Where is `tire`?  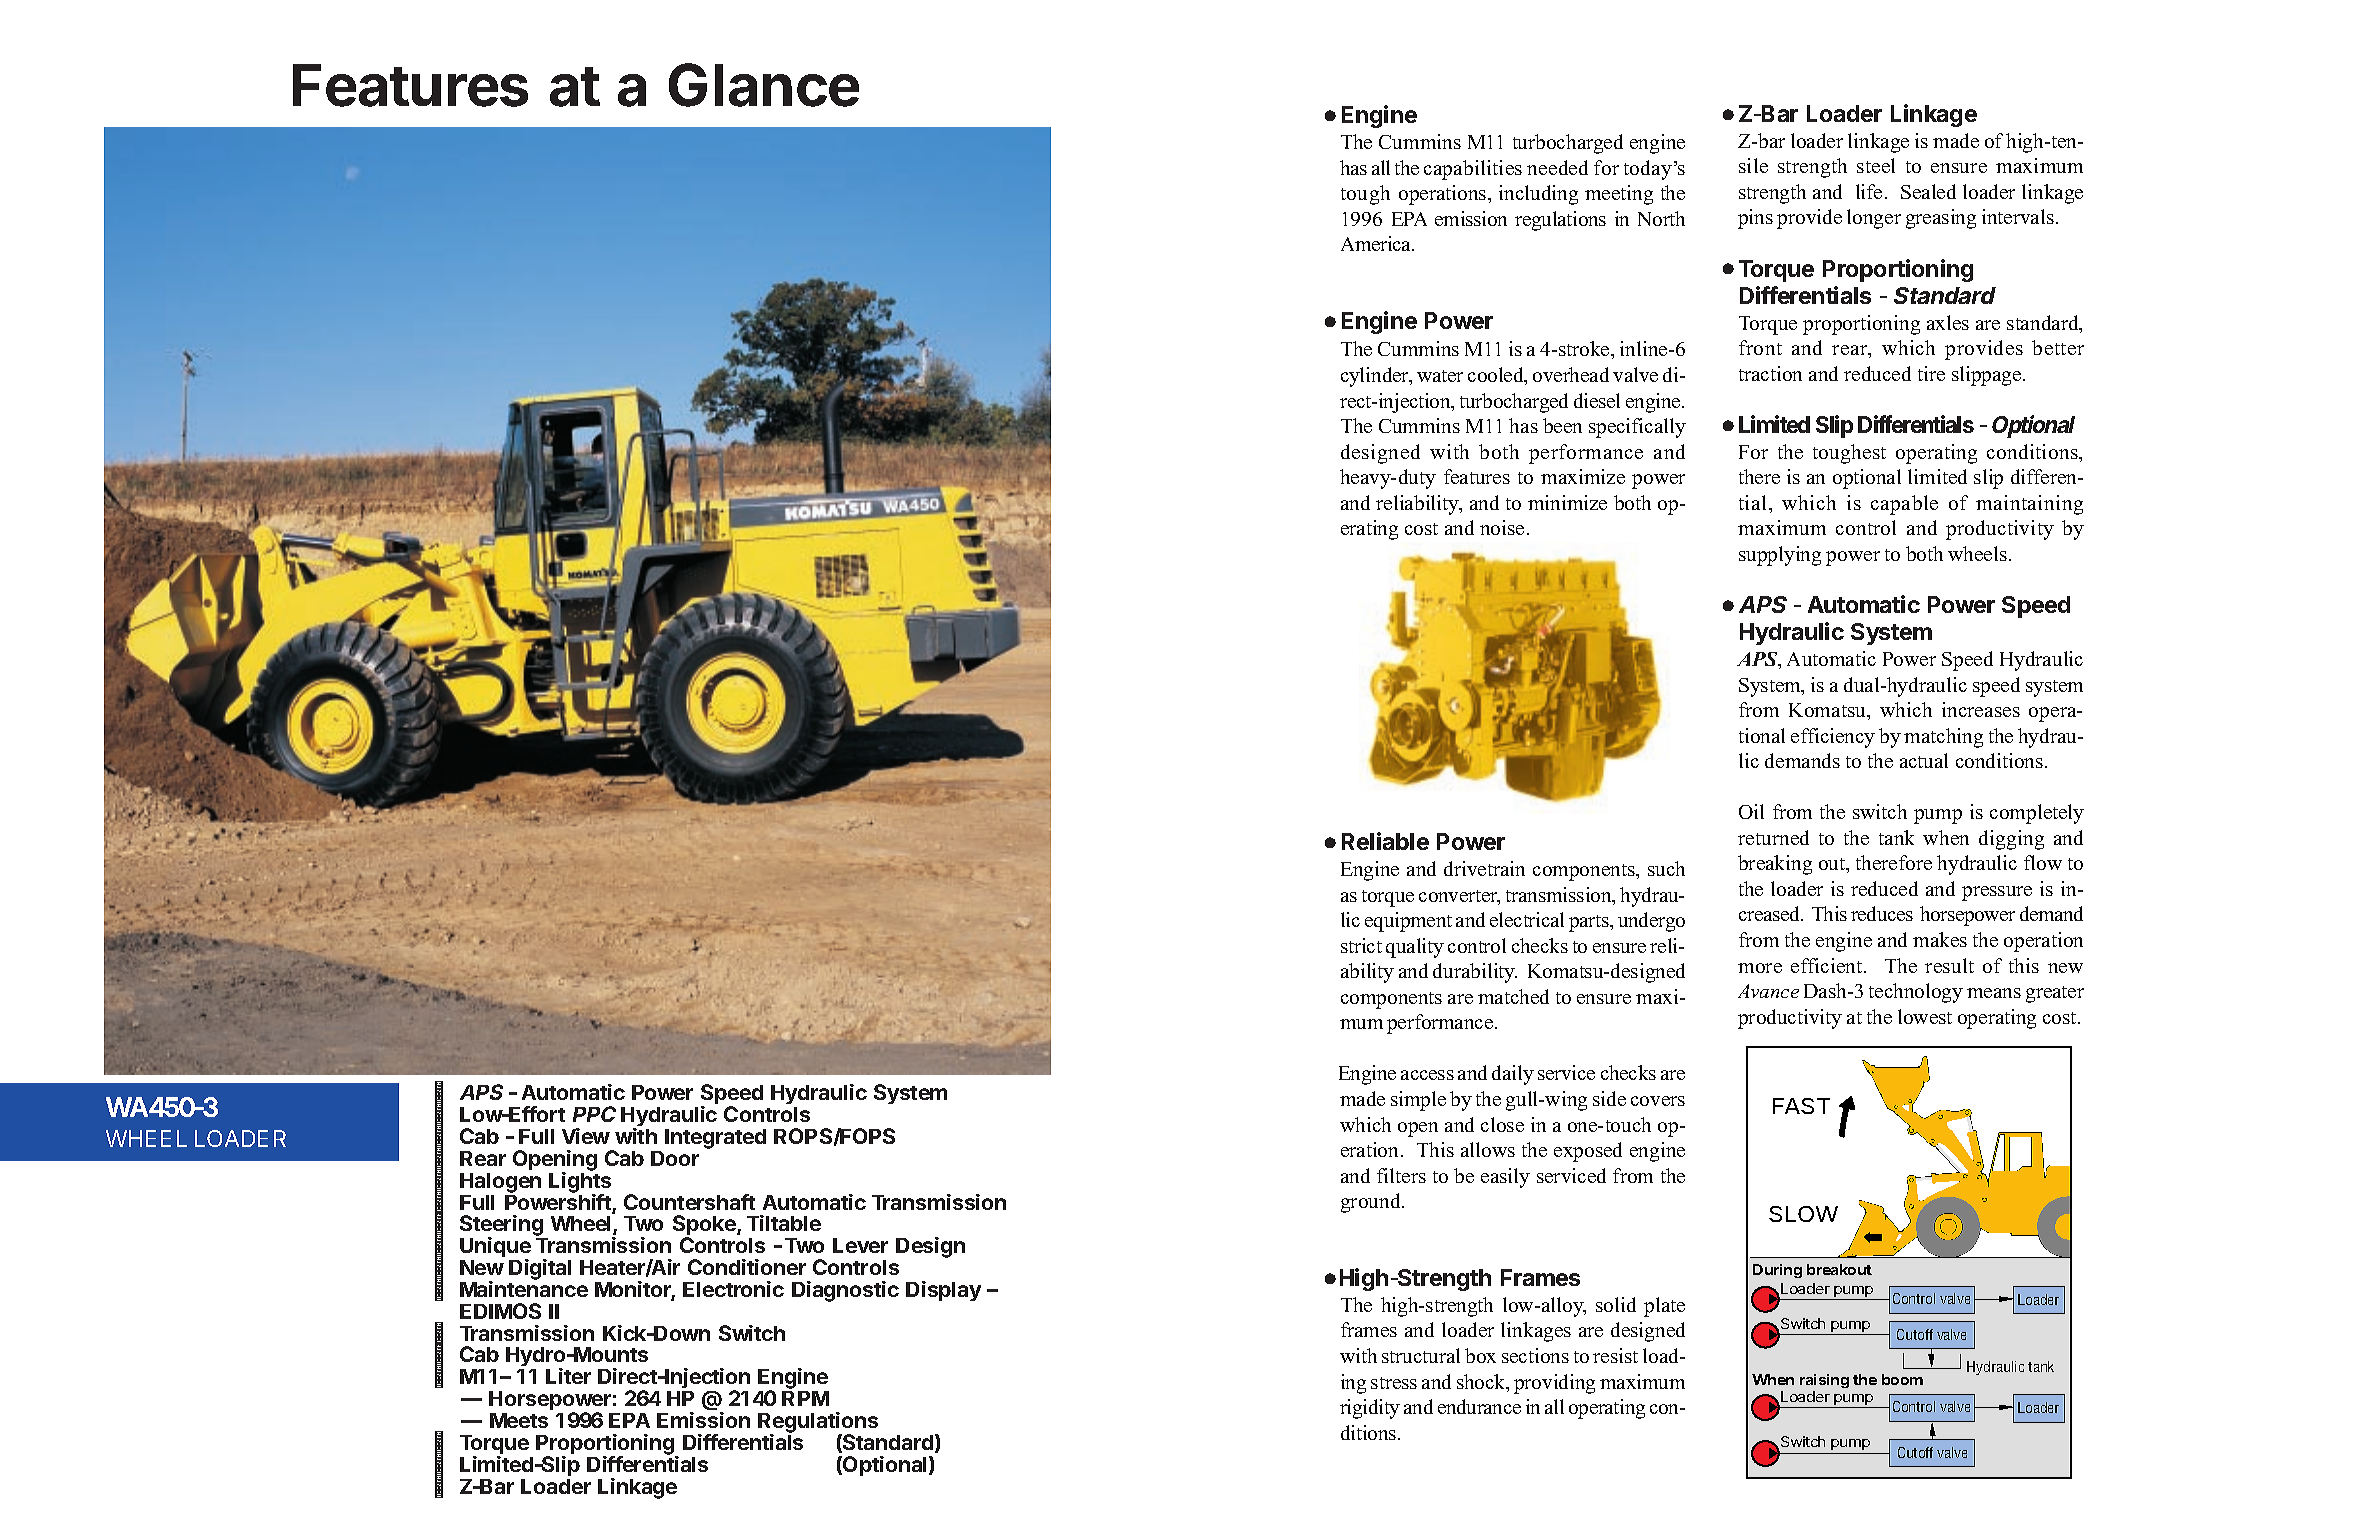 tire is located at coordinates (1931, 373).
